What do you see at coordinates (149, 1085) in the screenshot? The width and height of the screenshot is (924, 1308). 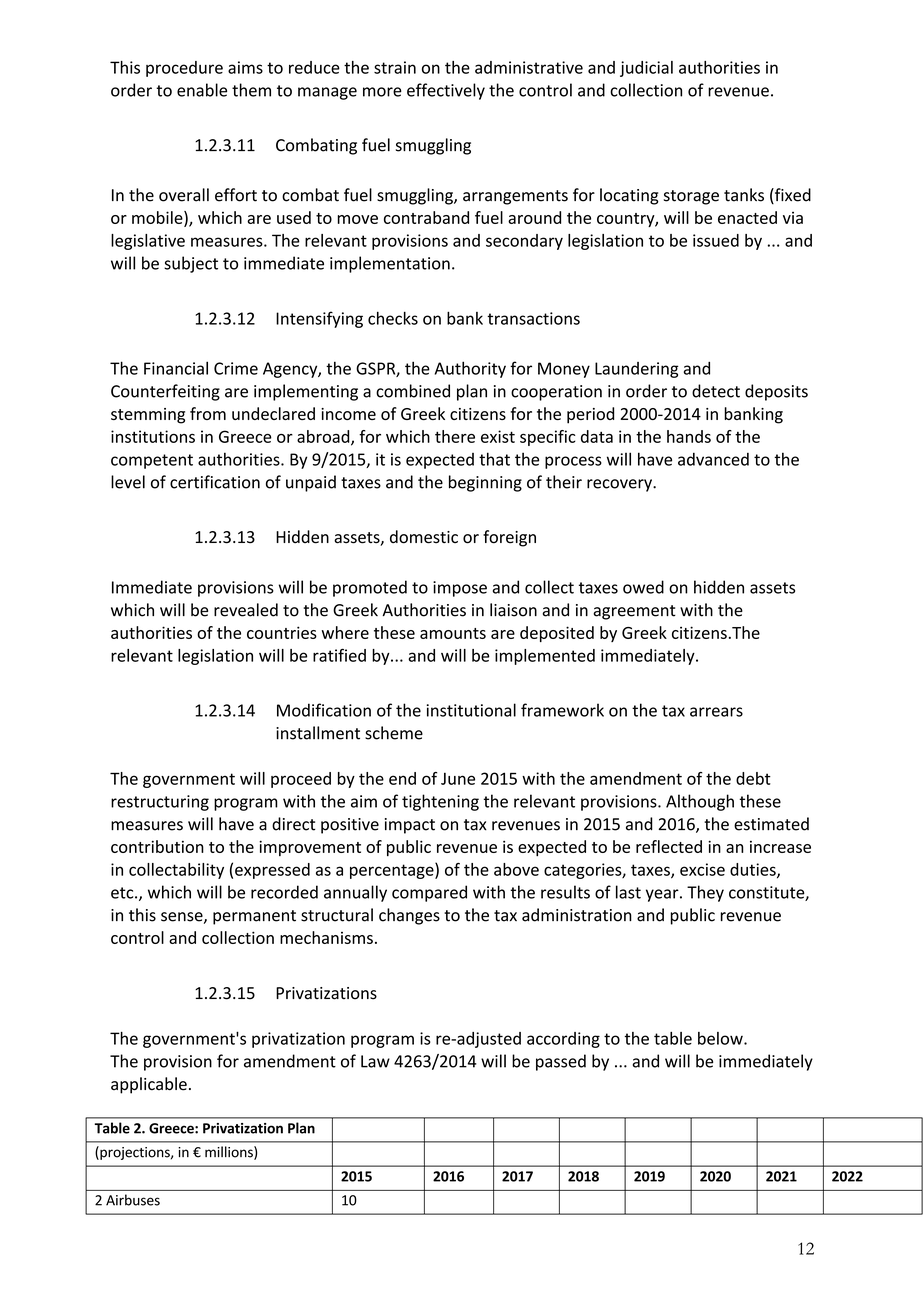 I see `applicable` at bounding box center [149, 1085].
